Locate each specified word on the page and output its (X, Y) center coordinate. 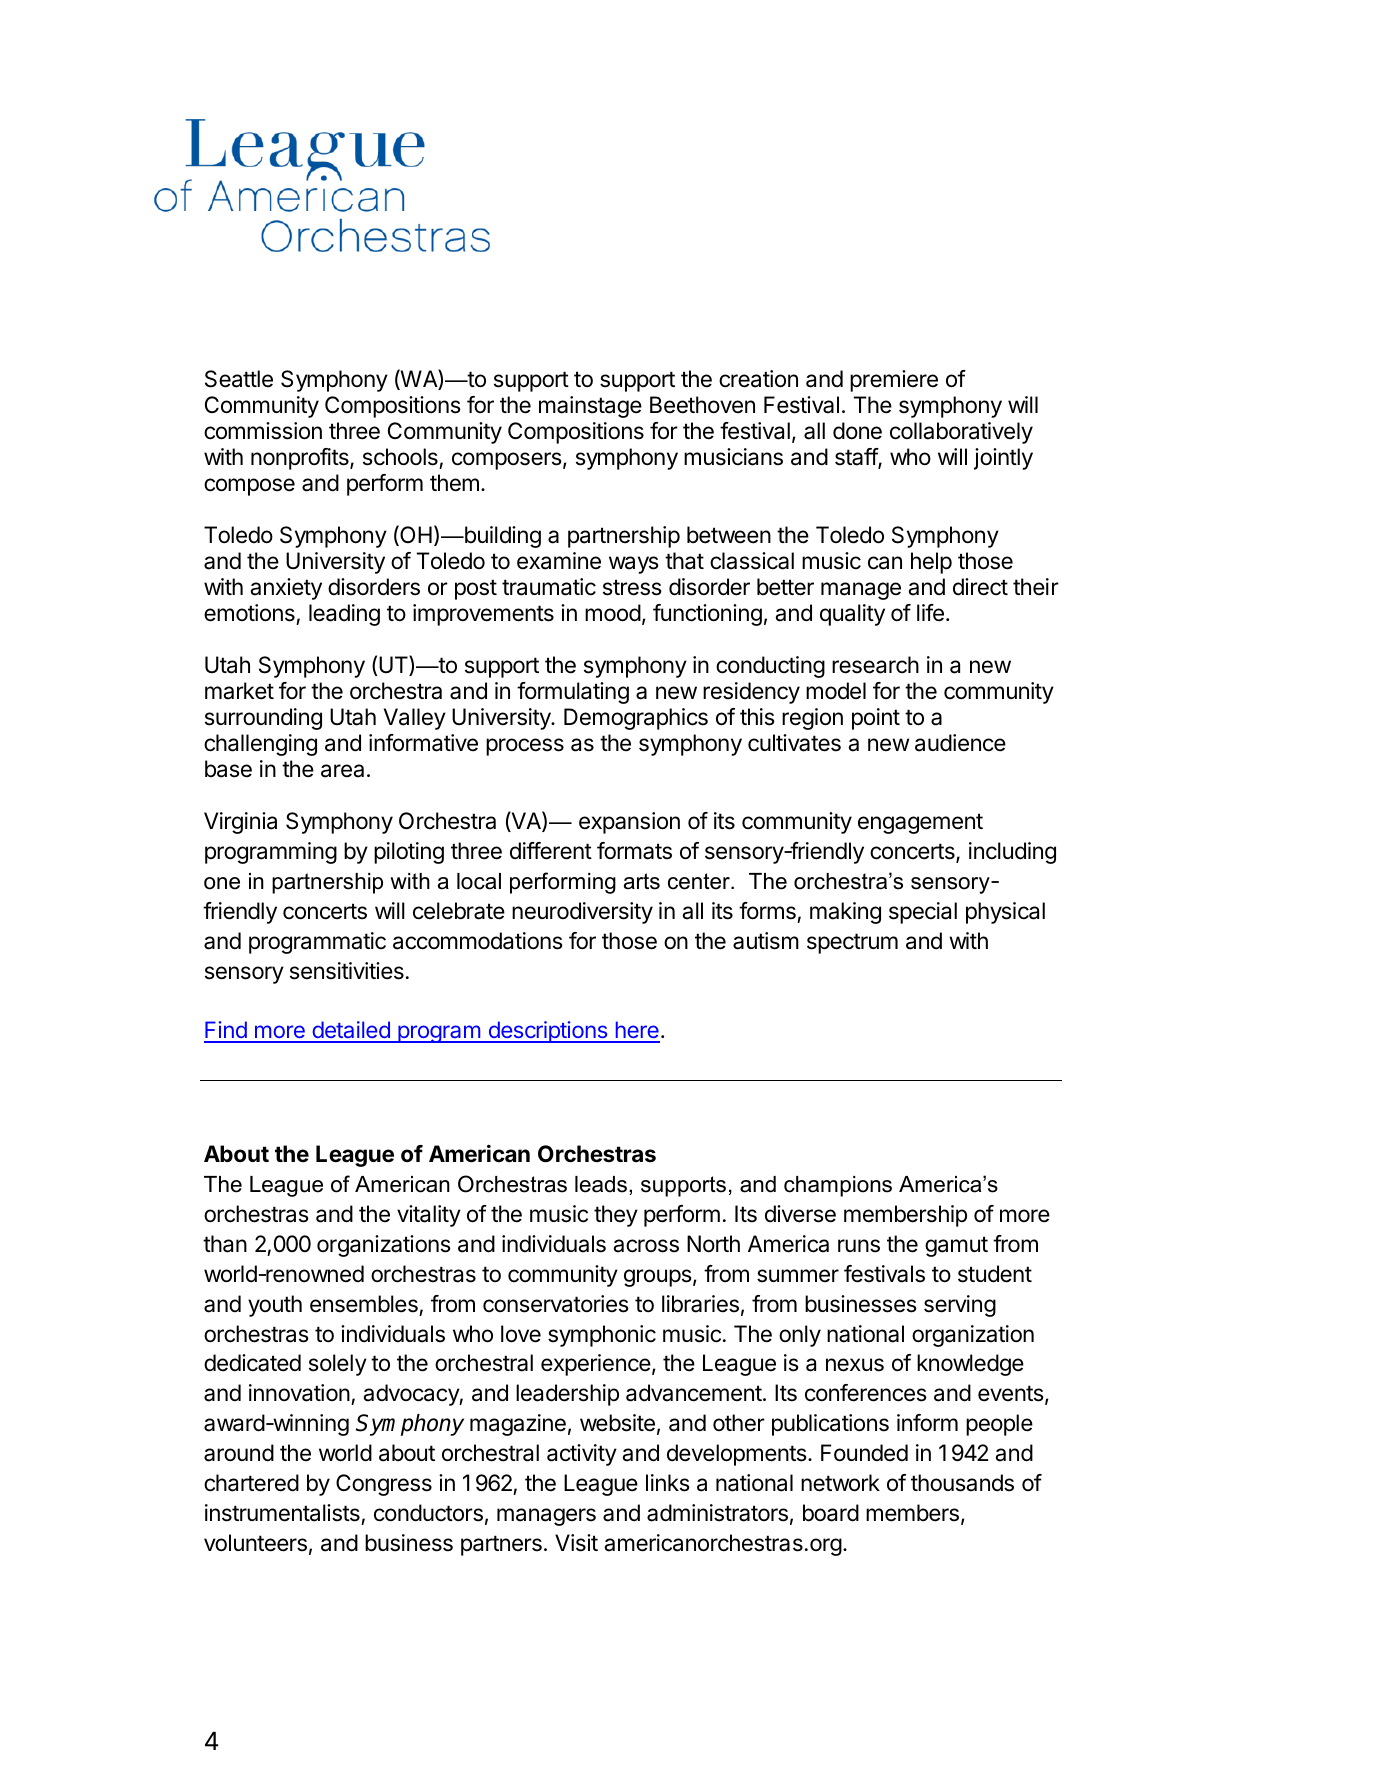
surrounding (263, 719)
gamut (956, 1246)
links (668, 1483)
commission (263, 431)
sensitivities (347, 971)
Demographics (636, 719)
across (646, 1246)
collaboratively (961, 433)
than (225, 1244)
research (875, 665)
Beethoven (702, 405)
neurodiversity (582, 913)
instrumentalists (282, 1513)
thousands (962, 1483)
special (923, 913)
